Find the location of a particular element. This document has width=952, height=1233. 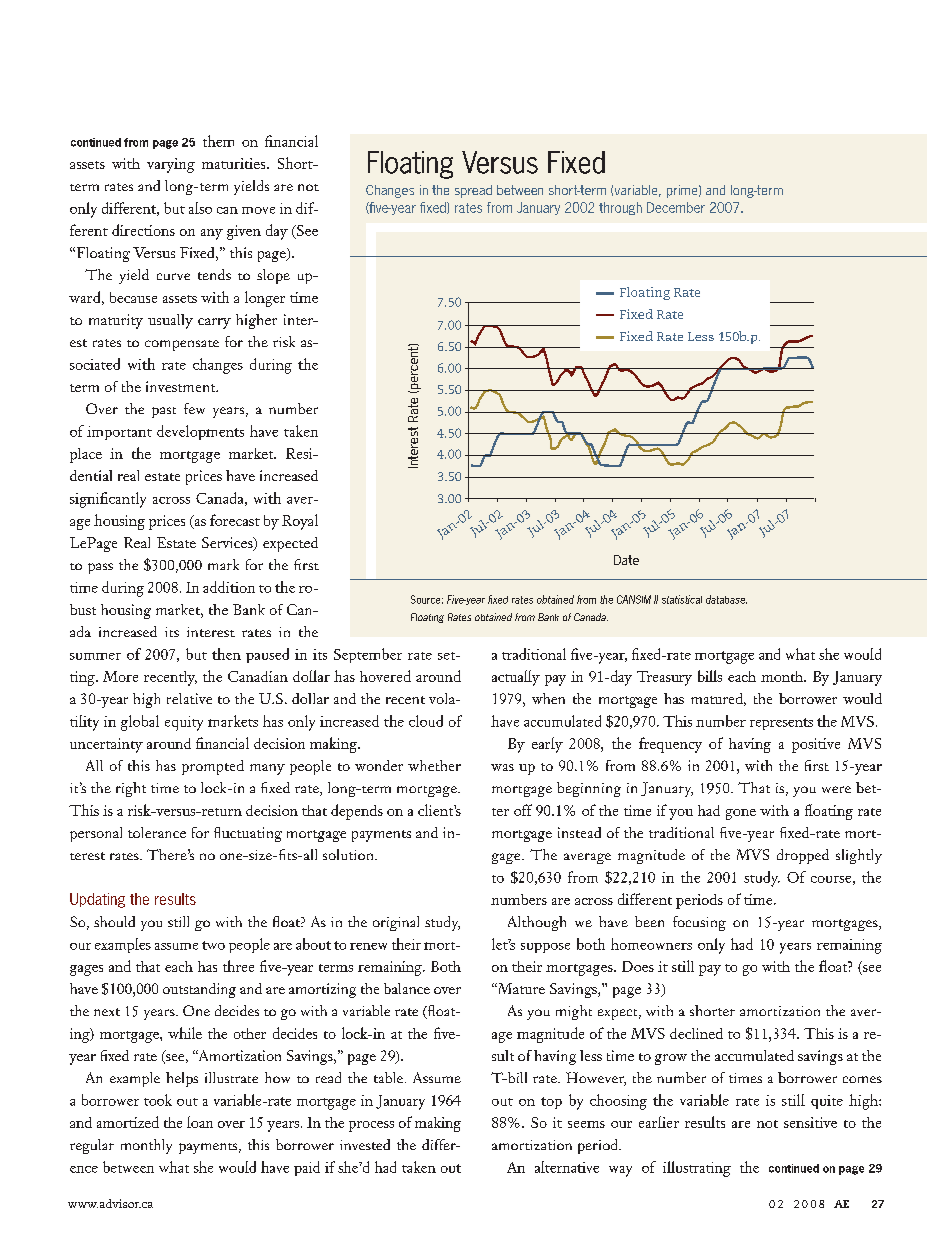

past is located at coordinates (164, 412).
